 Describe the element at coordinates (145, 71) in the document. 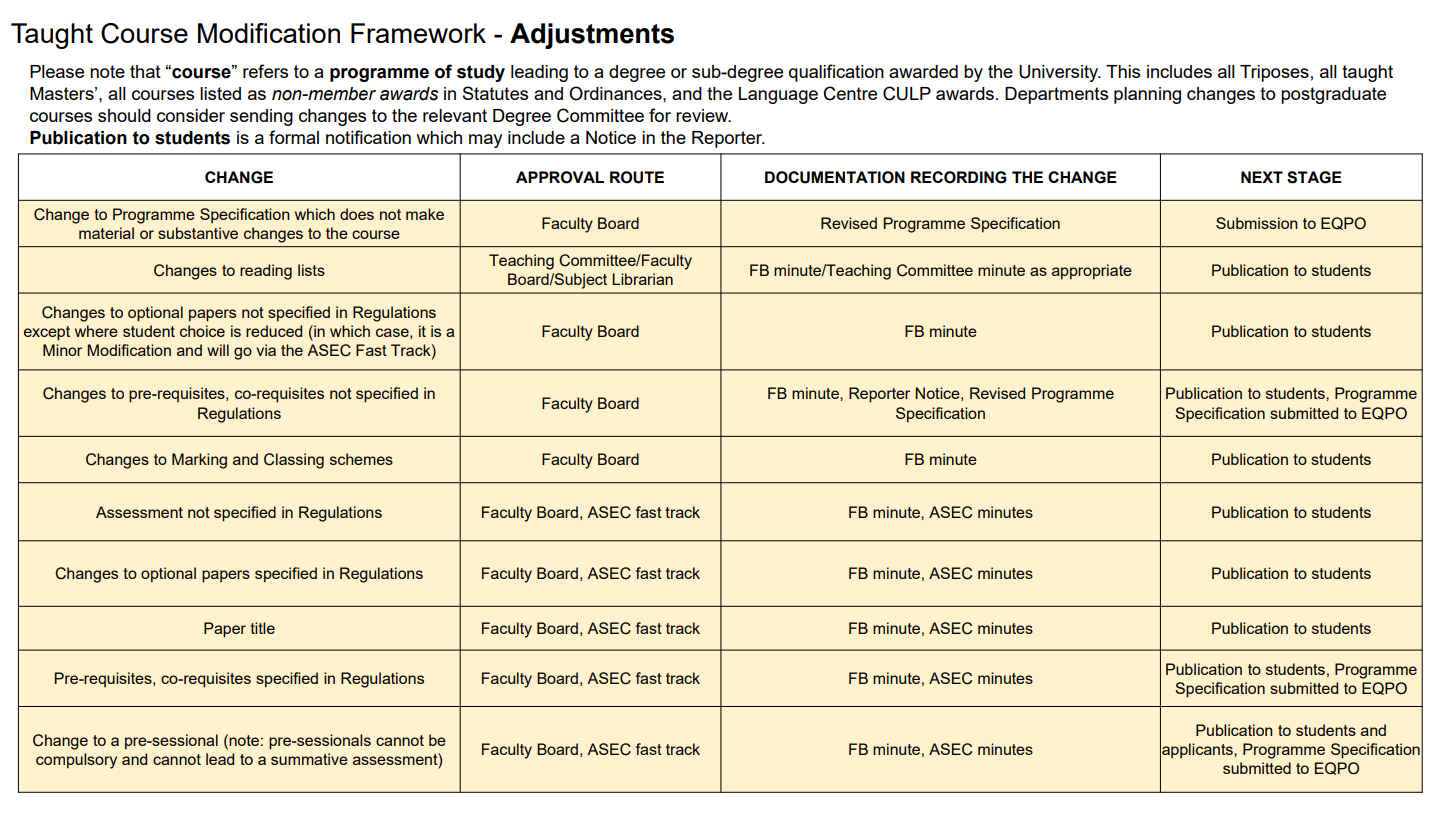

I see `that` at that location.
